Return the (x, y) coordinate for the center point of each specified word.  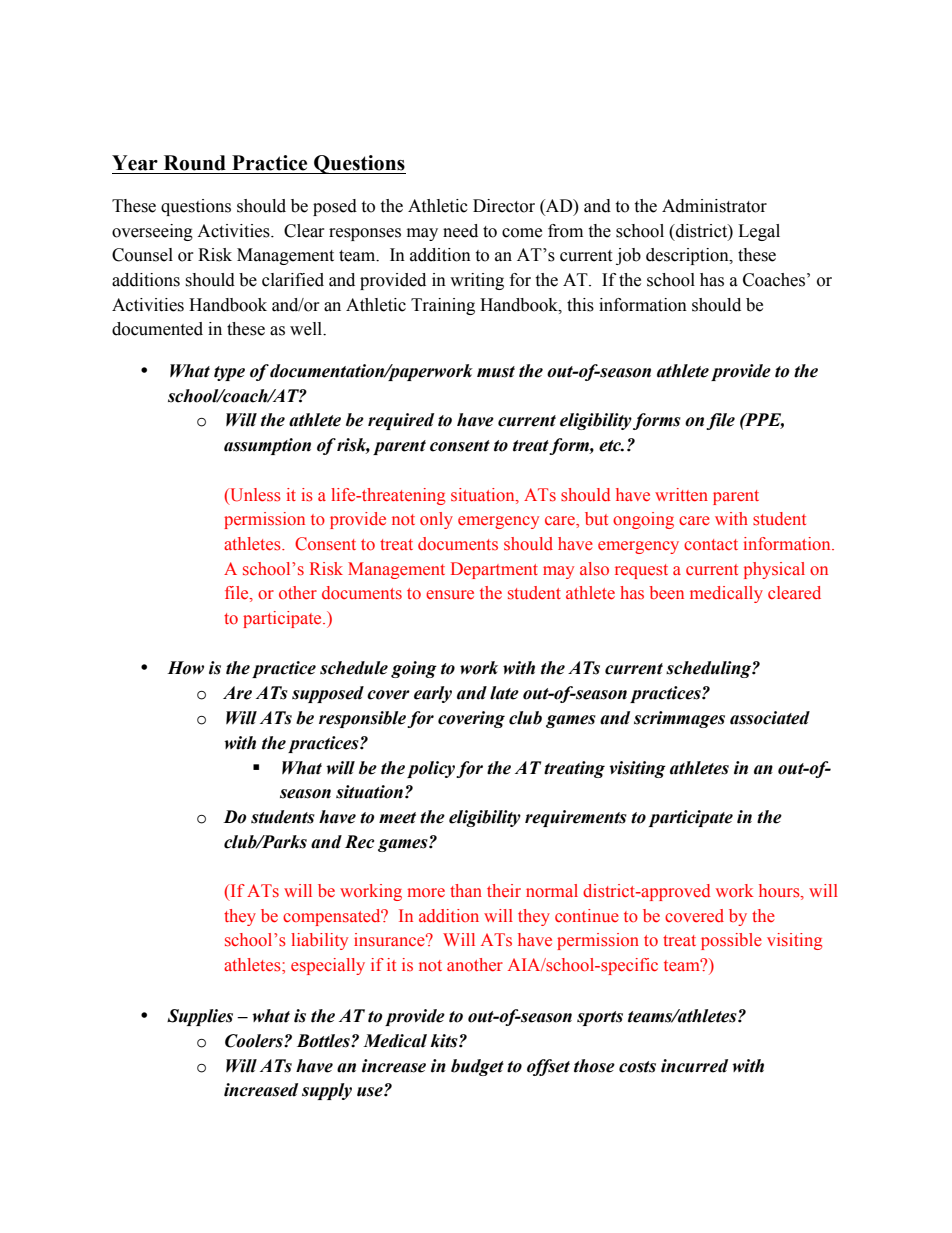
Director (504, 206)
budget (477, 1067)
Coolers (255, 1041)
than (466, 890)
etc (611, 446)
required (401, 421)
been (667, 593)
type (229, 373)
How (185, 668)
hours (780, 892)
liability (319, 941)
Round (195, 163)
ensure (450, 595)
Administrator (714, 206)
